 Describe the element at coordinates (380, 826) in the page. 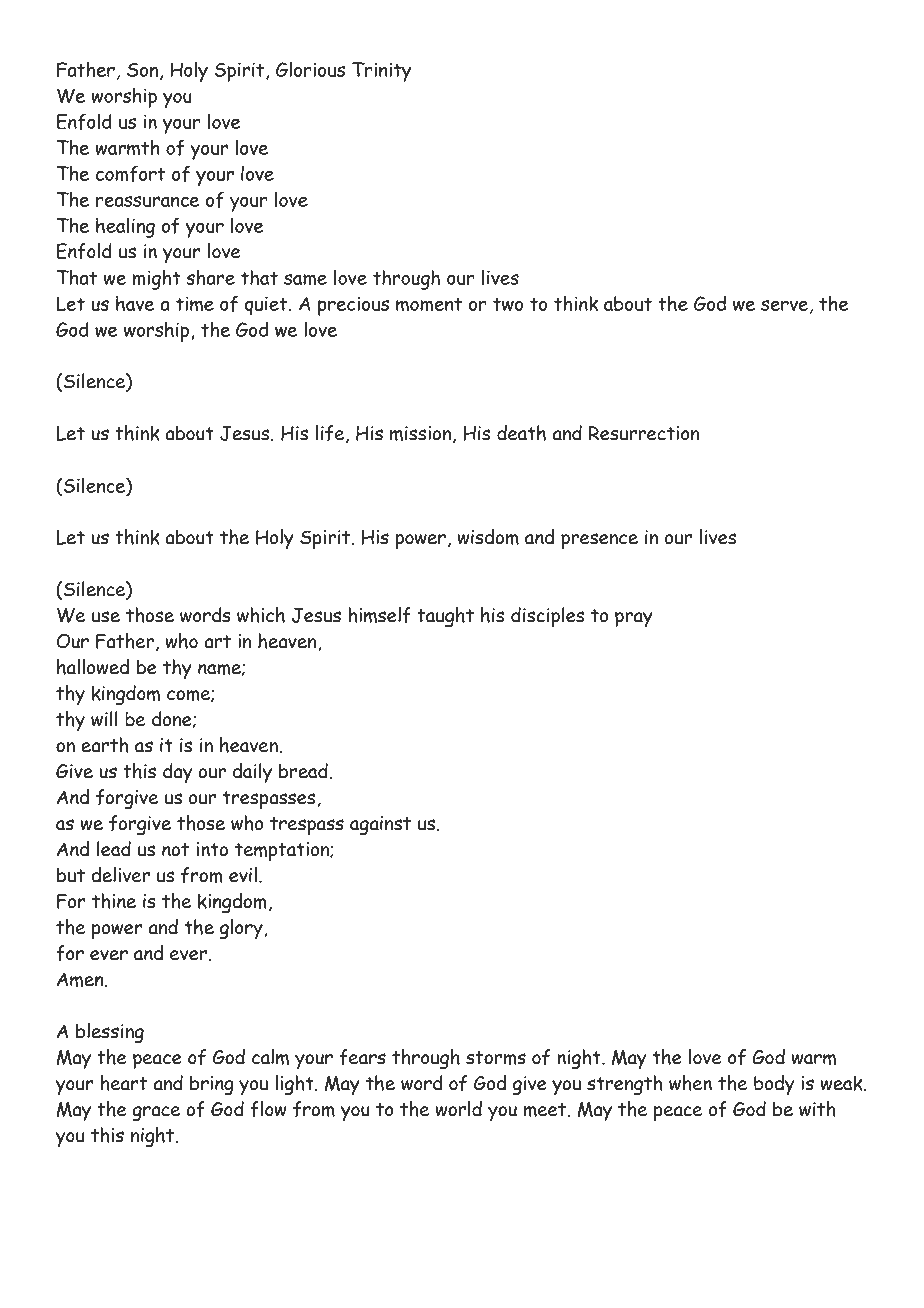

I see `against` at that location.
